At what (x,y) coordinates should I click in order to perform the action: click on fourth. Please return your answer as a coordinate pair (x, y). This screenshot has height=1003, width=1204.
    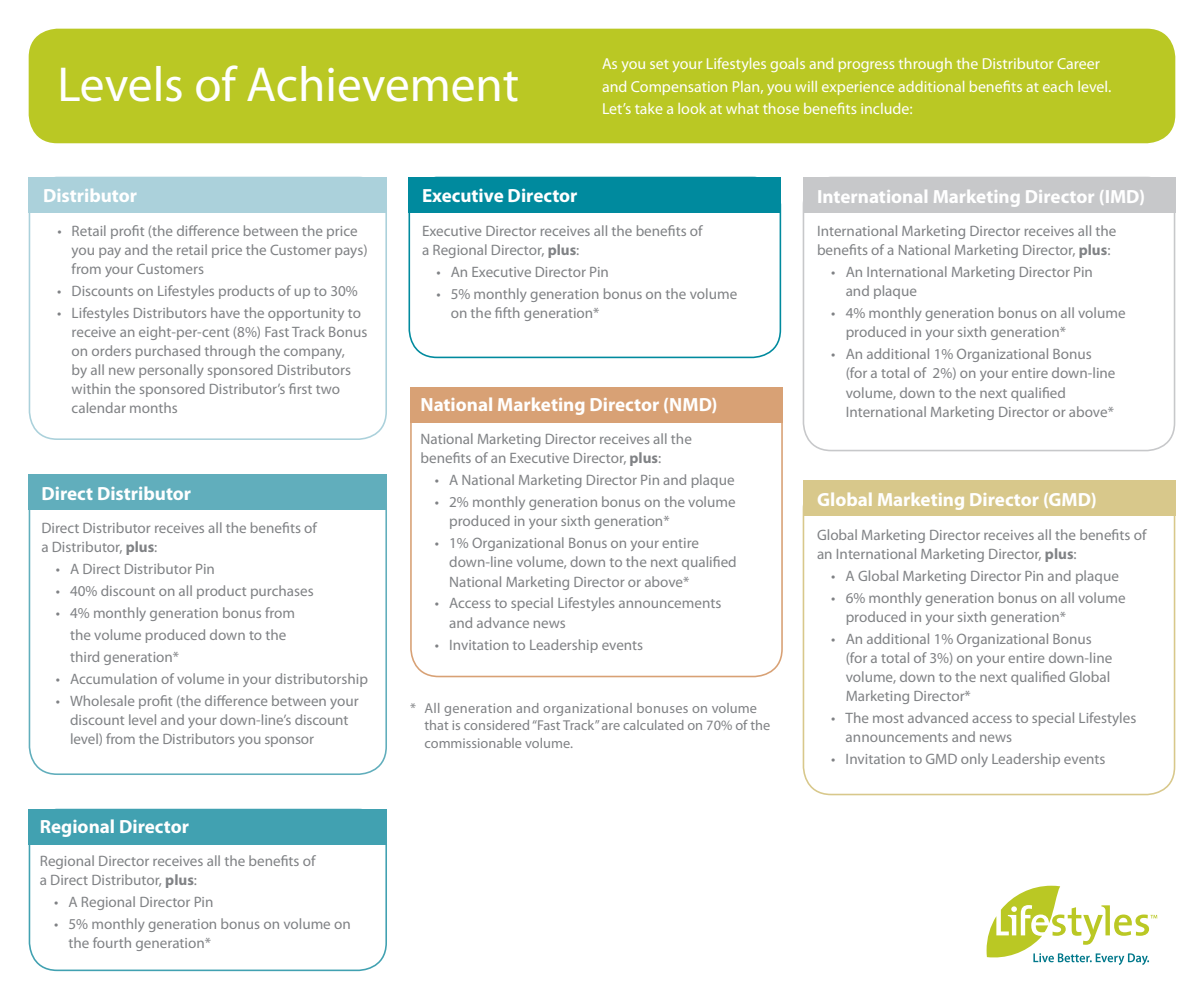
    Looking at the image, I should click on (112, 942).
